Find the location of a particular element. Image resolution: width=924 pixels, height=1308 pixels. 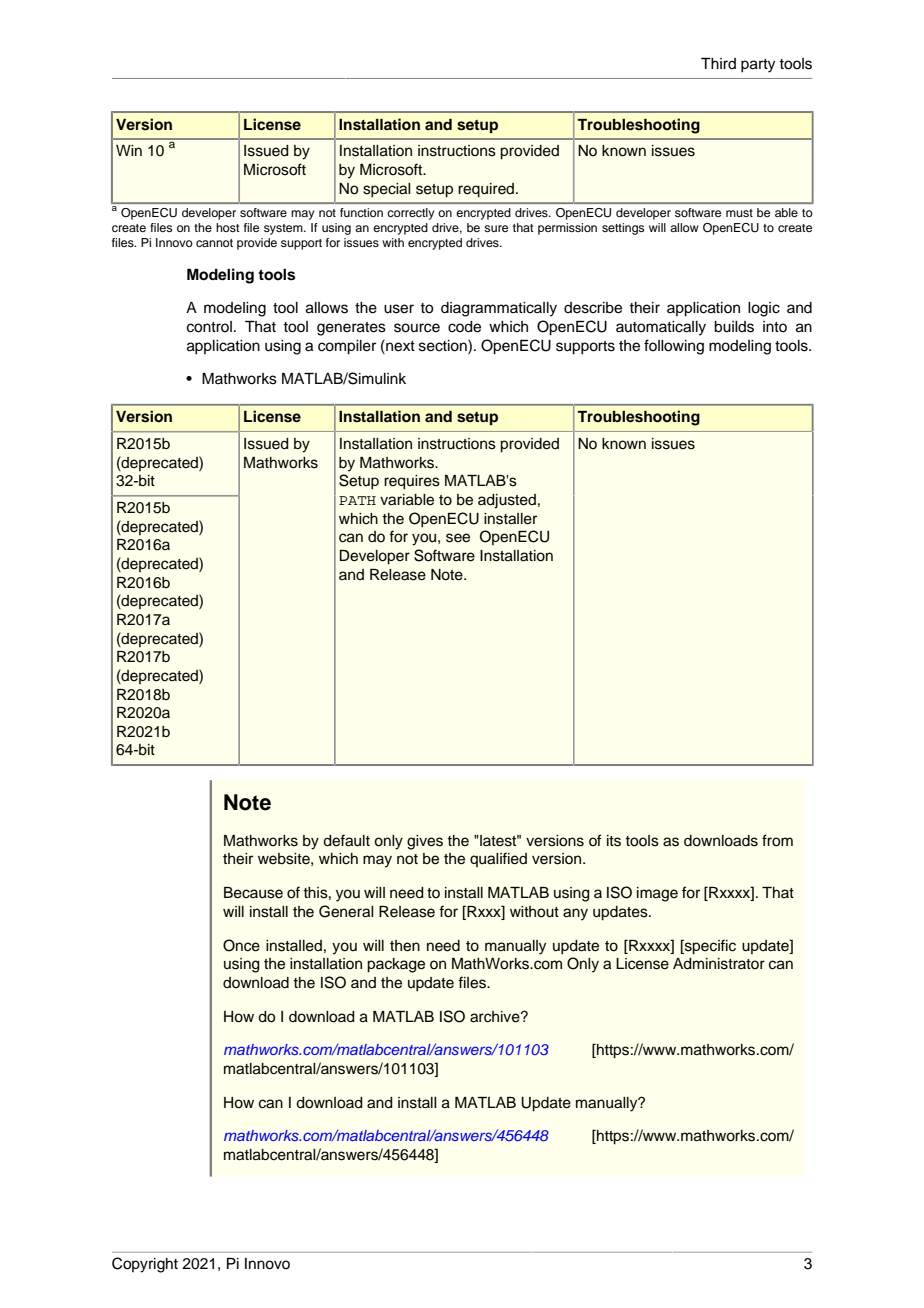

host is located at coordinates (228, 227).
